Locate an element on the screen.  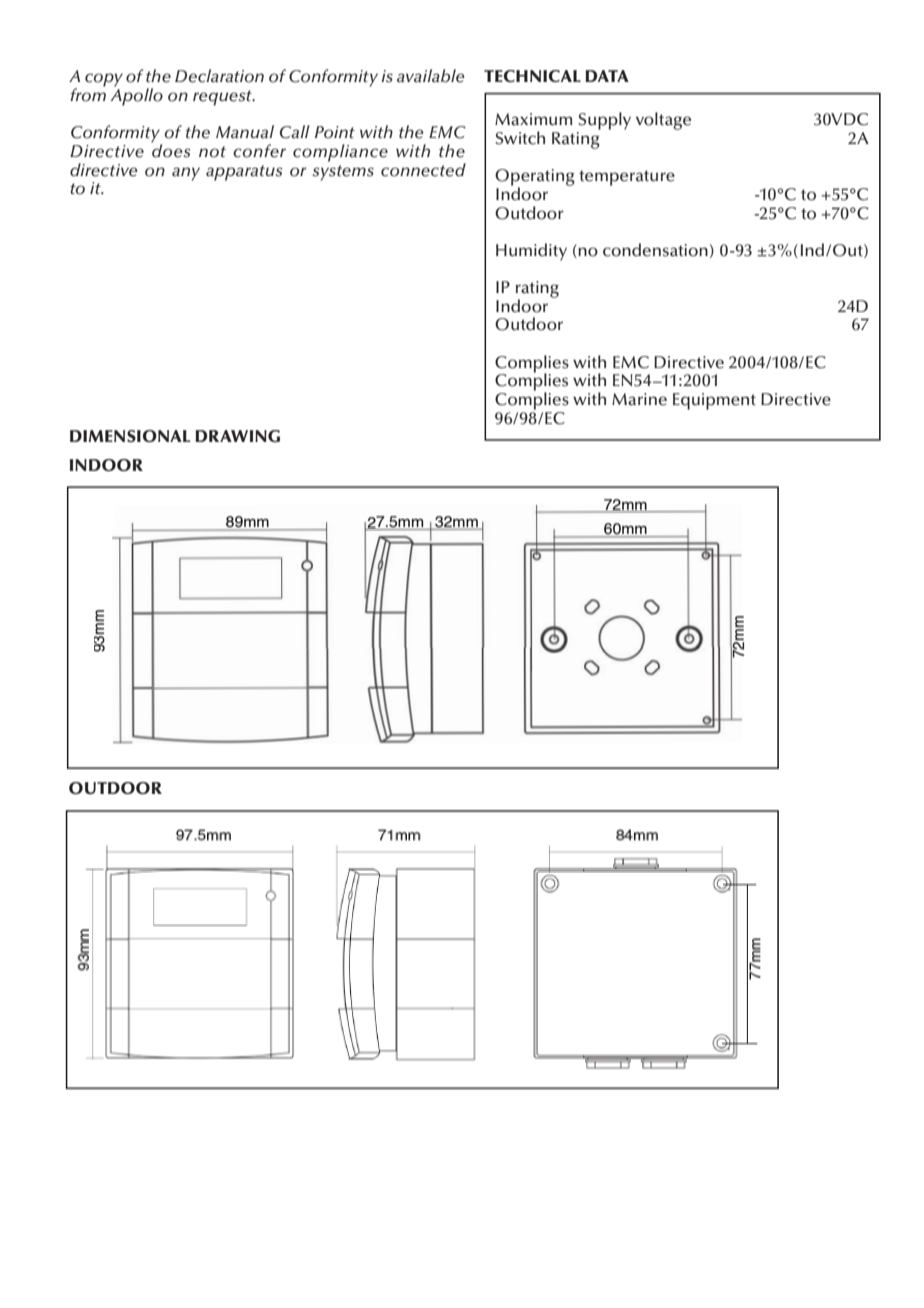
DATA is located at coordinates (607, 76).
